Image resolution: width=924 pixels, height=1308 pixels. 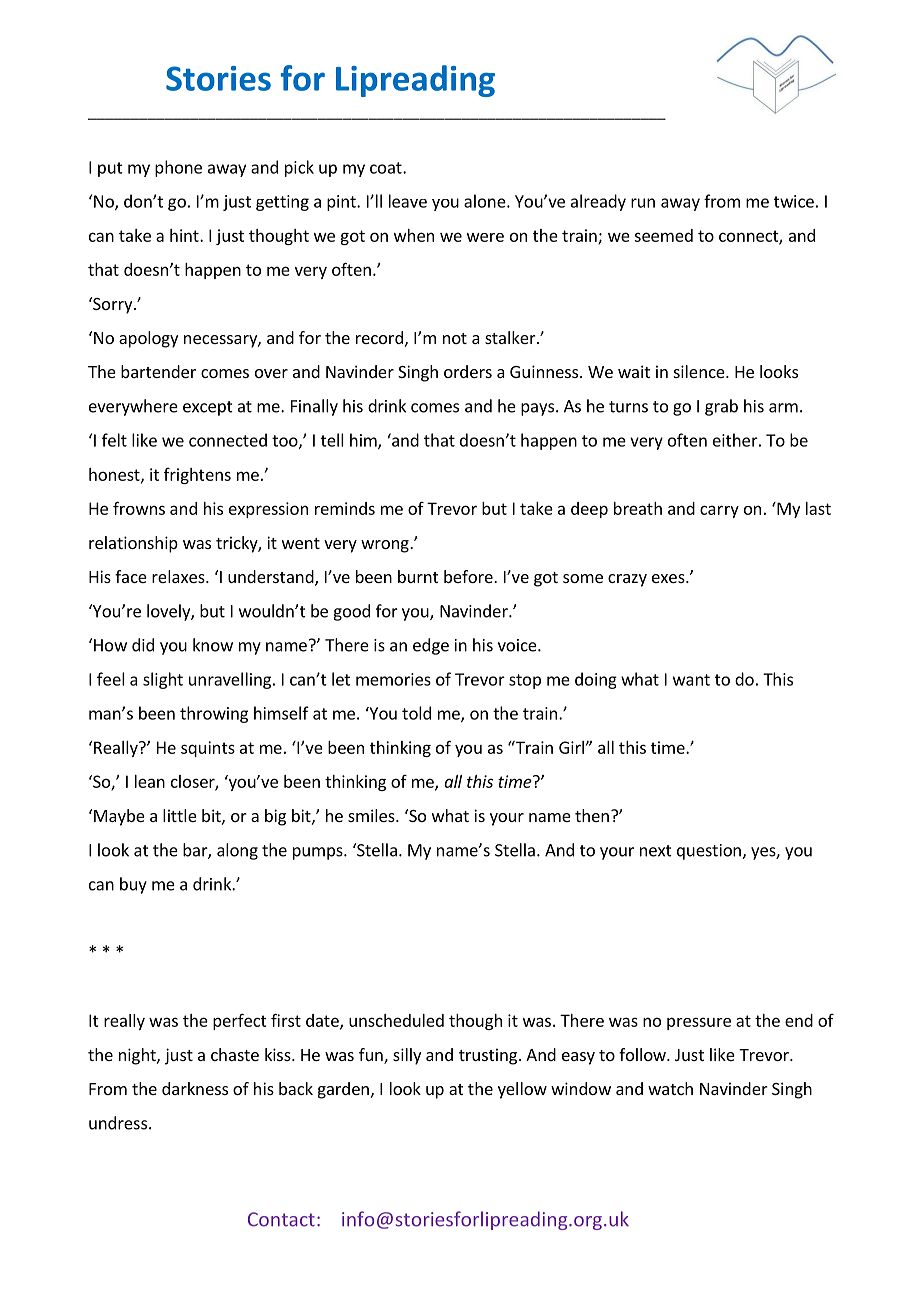 I want to click on Contact, so click(x=281, y=1219).
